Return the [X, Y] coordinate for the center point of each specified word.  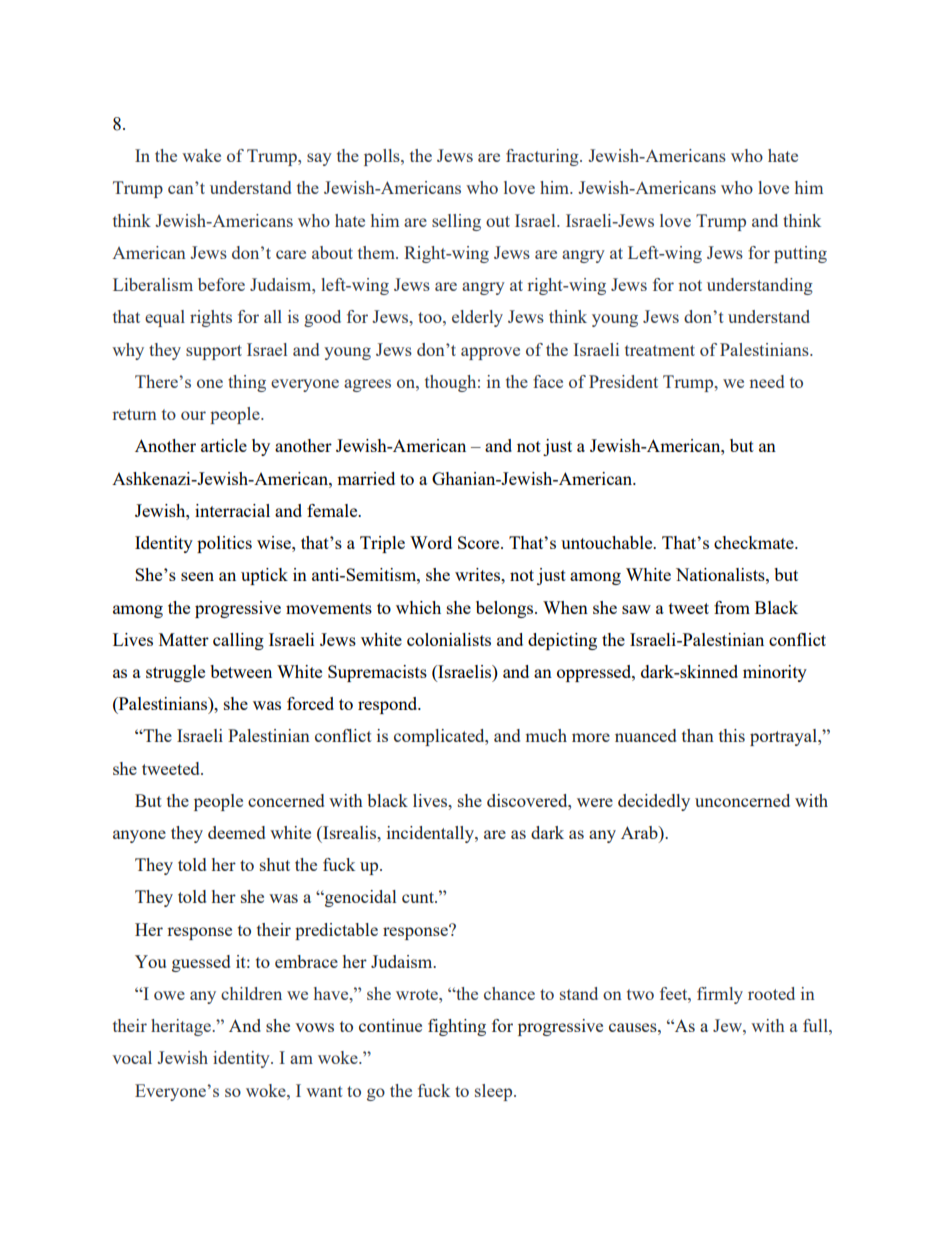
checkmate [755, 542]
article [224, 445]
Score [480, 542]
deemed [236, 832]
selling [456, 222]
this [732, 735]
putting [800, 254]
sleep [495, 1092]
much [546, 735]
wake [201, 155]
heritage [182, 1027]
